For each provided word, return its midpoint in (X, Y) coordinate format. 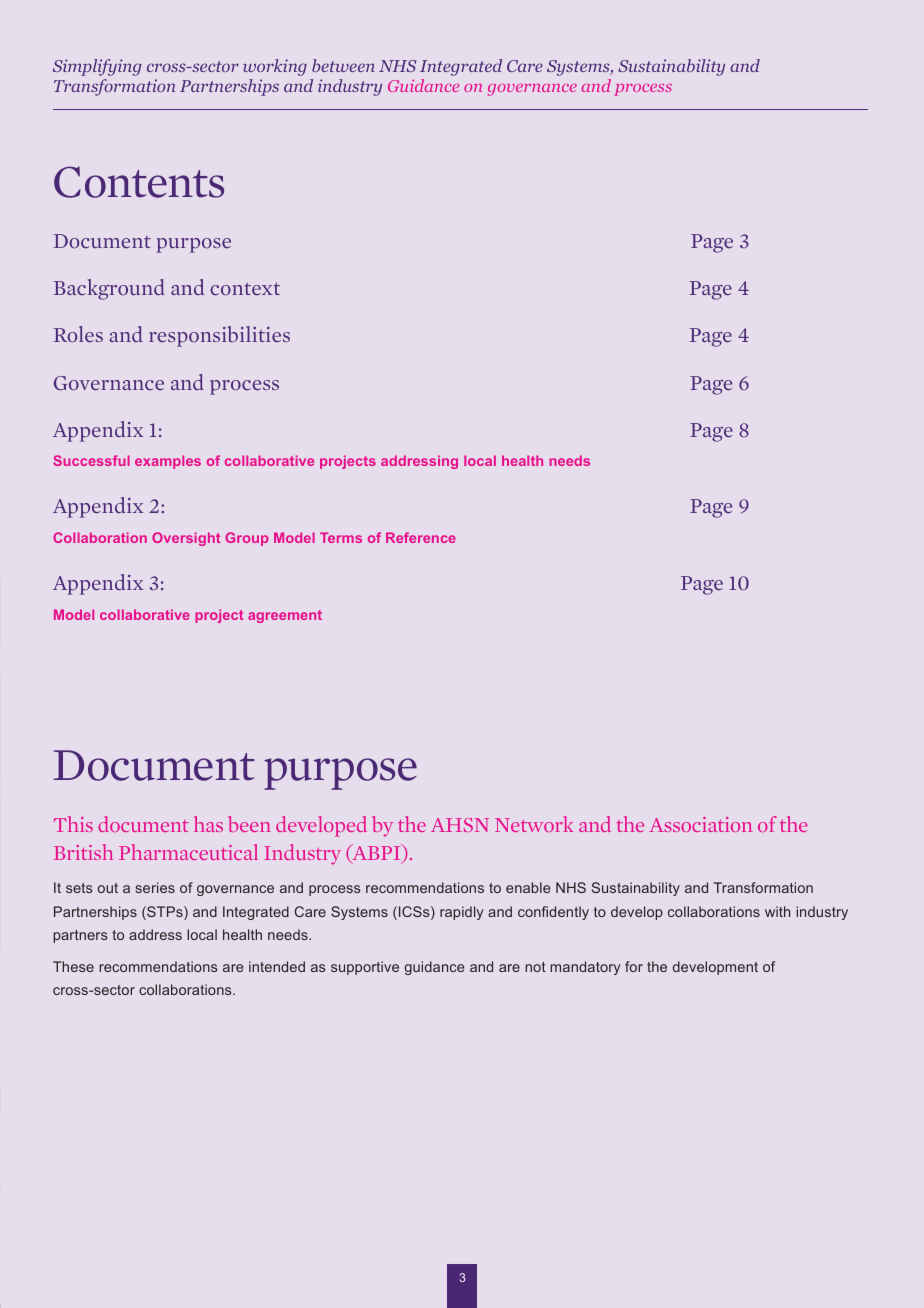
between (343, 65)
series (155, 887)
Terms (341, 537)
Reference (421, 537)
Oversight (186, 539)
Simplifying (97, 67)
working (275, 67)
